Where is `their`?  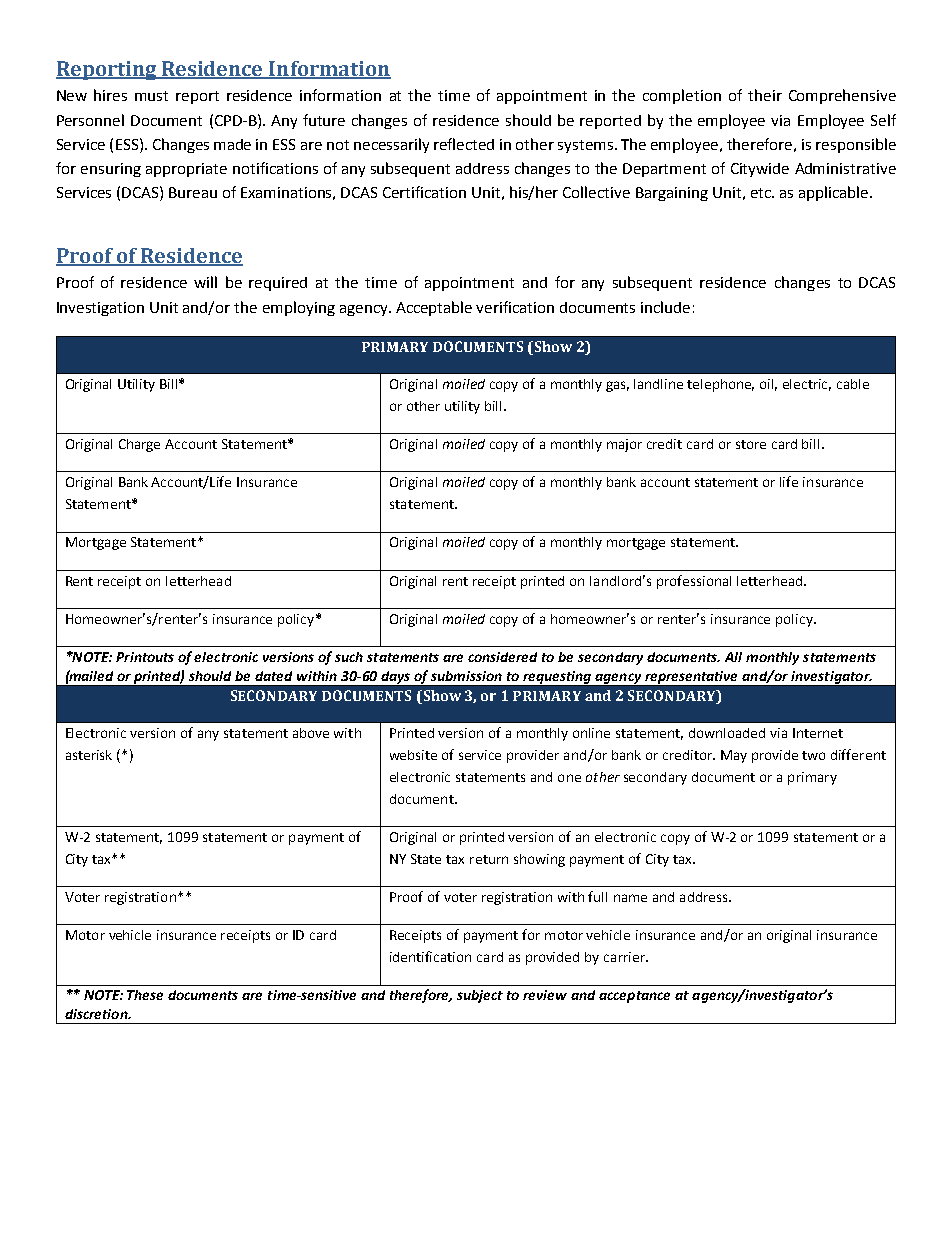 their is located at coordinates (765, 95).
